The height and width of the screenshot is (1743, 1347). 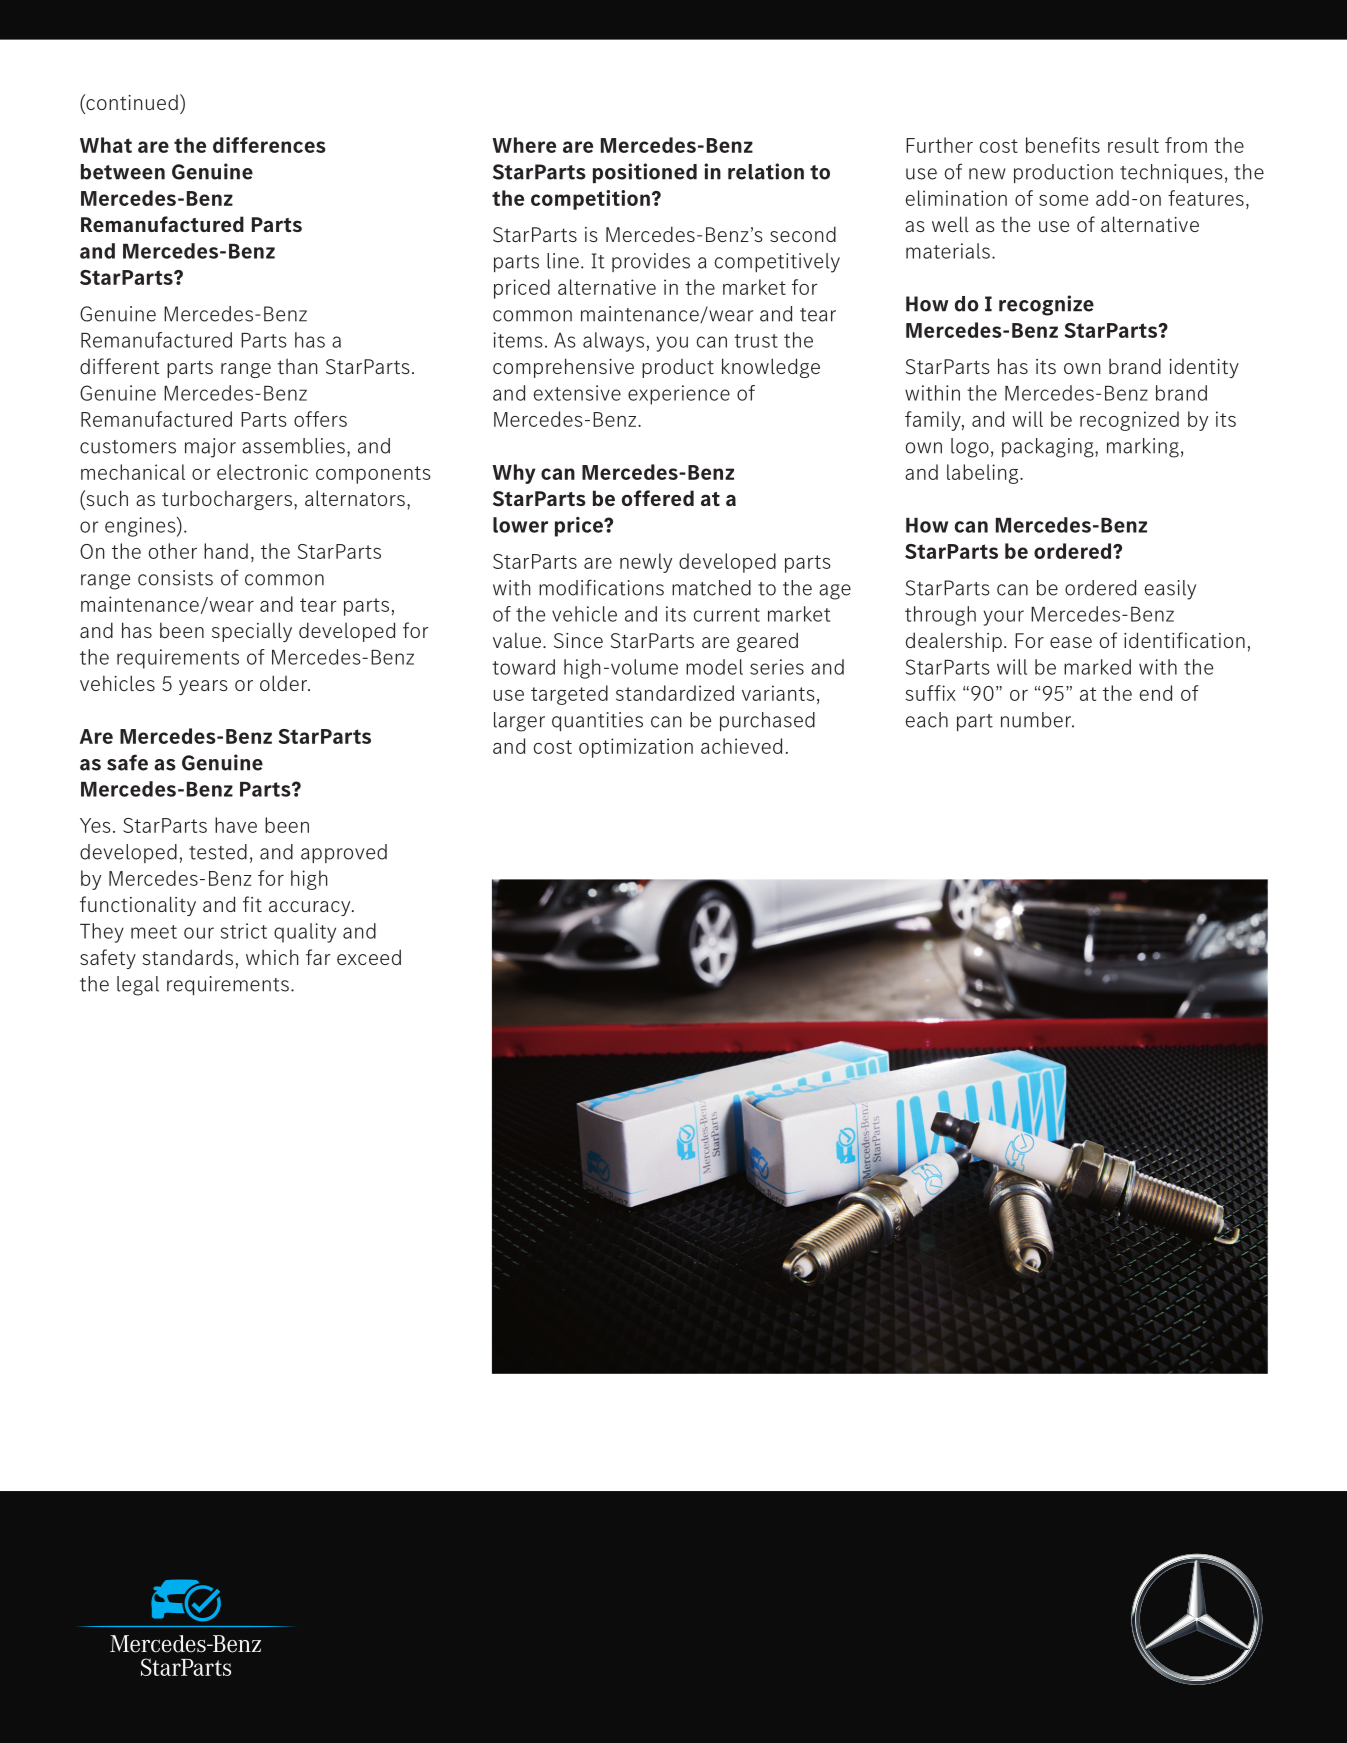 I want to click on differences, so click(x=269, y=145).
